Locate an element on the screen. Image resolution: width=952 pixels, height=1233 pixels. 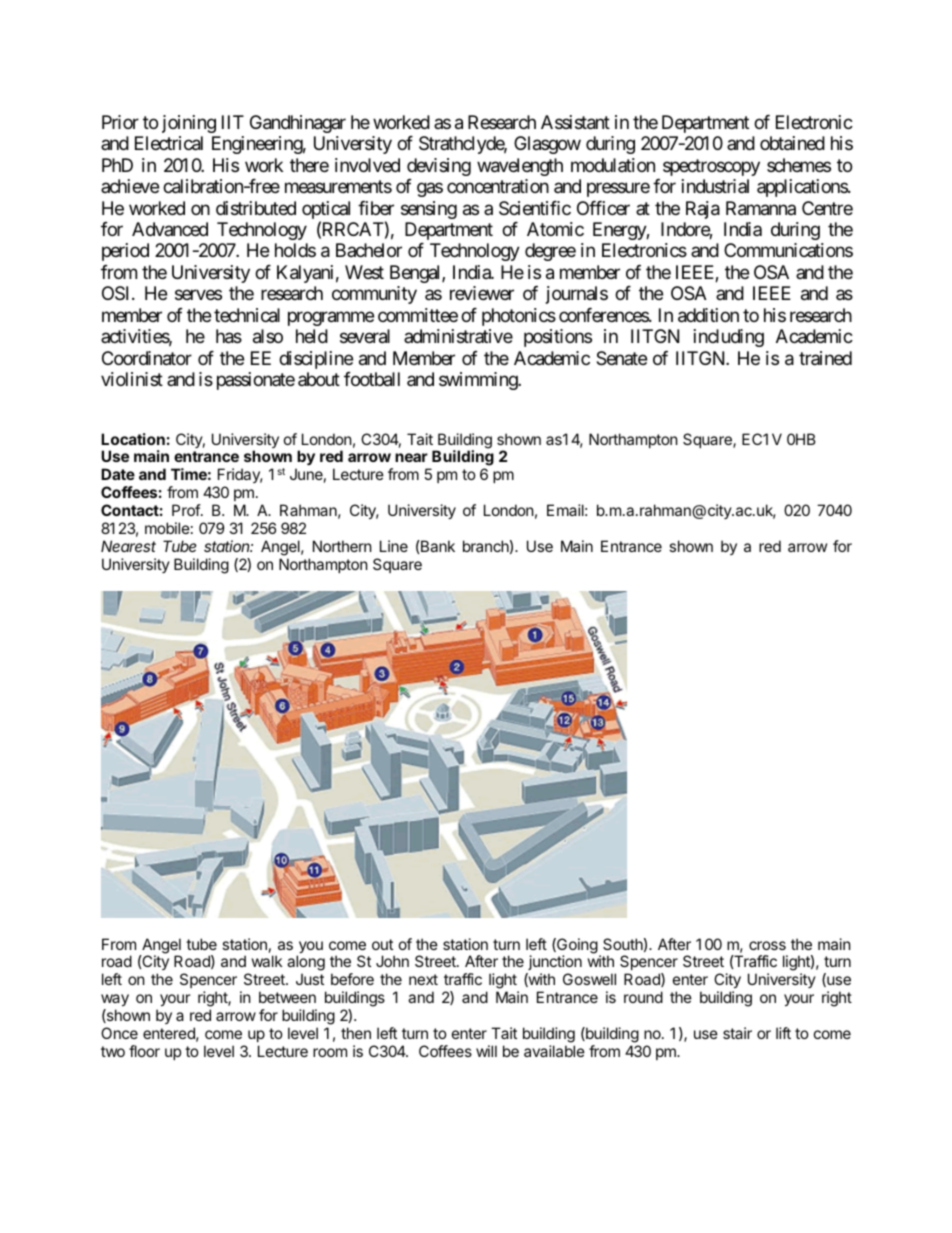
trained is located at coordinates (825, 358).
